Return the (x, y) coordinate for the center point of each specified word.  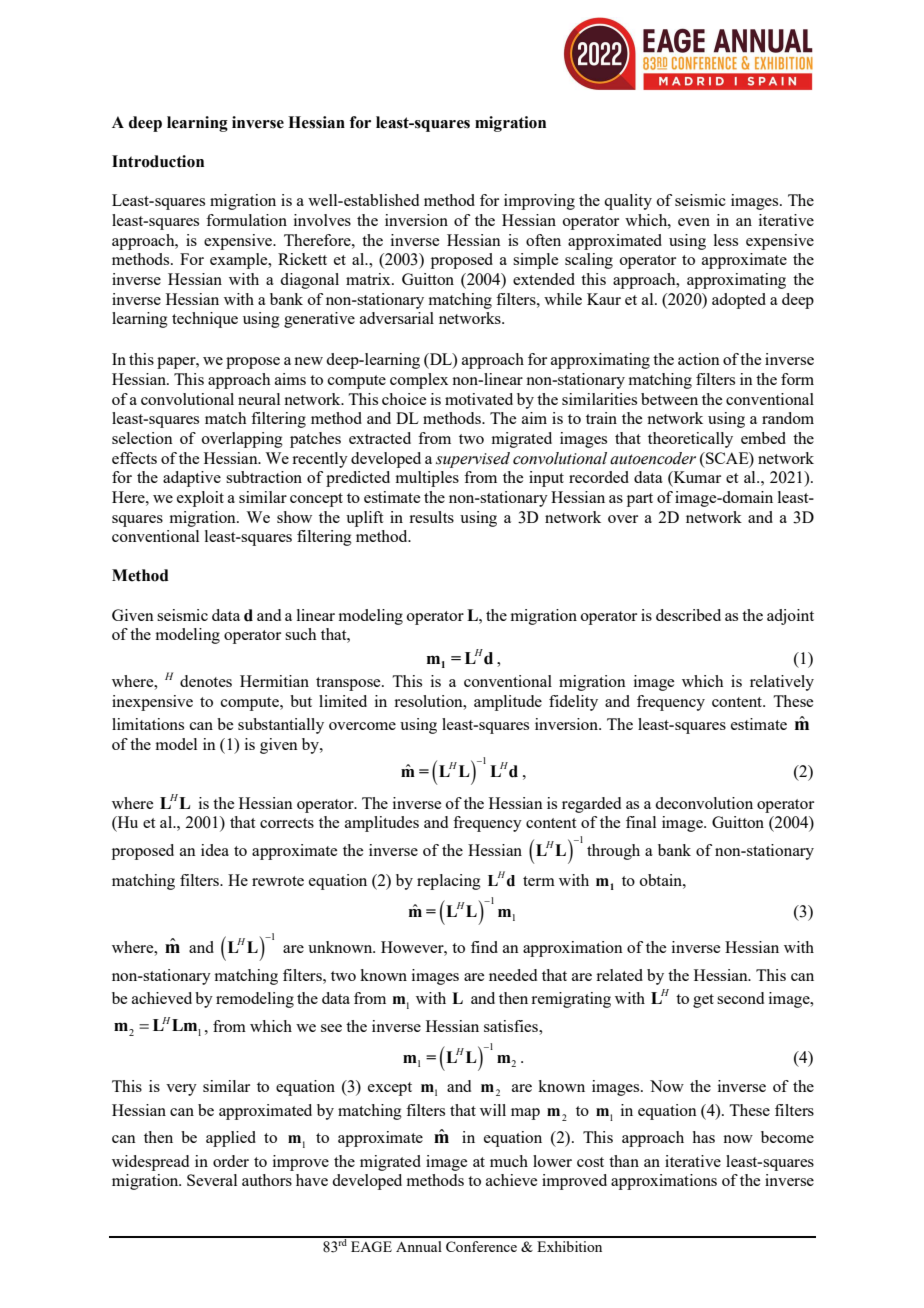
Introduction (158, 161)
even (694, 222)
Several (212, 1180)
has (703, 1137)
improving (539, 202)
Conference (481, 1246)
